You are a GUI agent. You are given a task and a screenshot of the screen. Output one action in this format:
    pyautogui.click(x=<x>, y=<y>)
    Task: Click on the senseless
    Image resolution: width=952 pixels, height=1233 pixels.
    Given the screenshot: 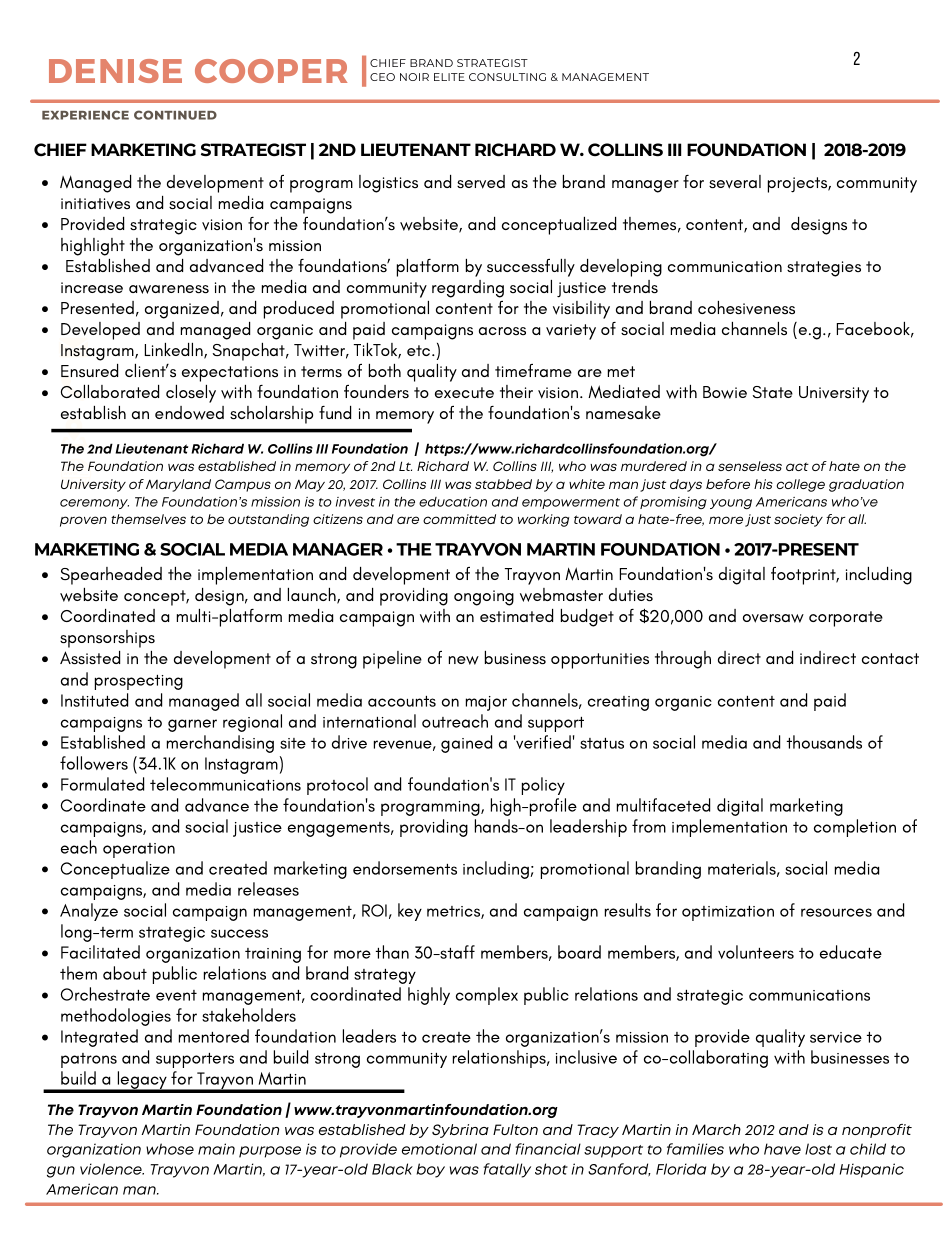 What is the action you would take?
    pyautogui.click(x=750, y=466)
